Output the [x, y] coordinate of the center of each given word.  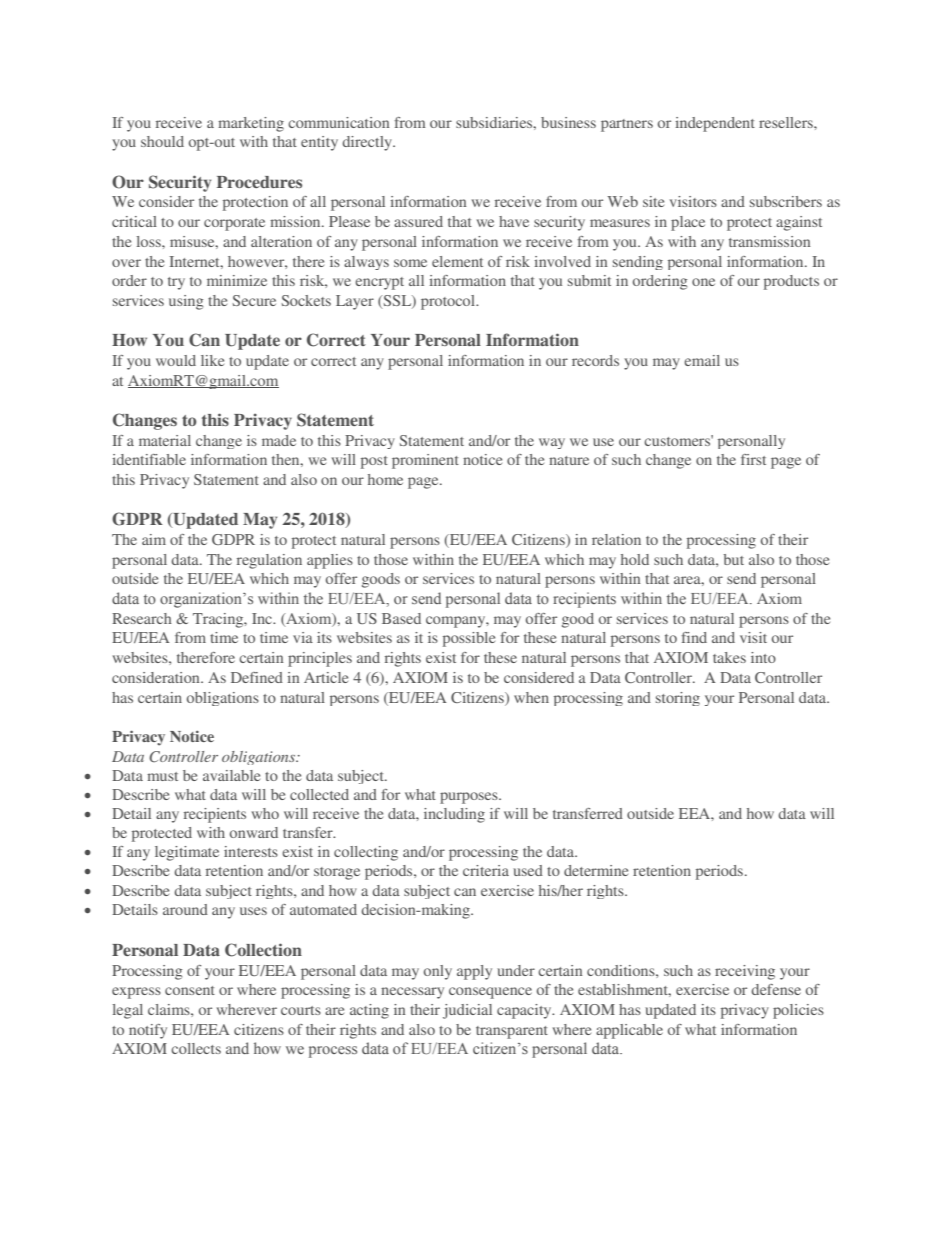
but [734, 559]
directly [368, 143]
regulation [269, 561]
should [162, 141]
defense [776, 989]
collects [196, 1048]
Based [401, 618]
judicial [467, 1011]
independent [715, 124]
